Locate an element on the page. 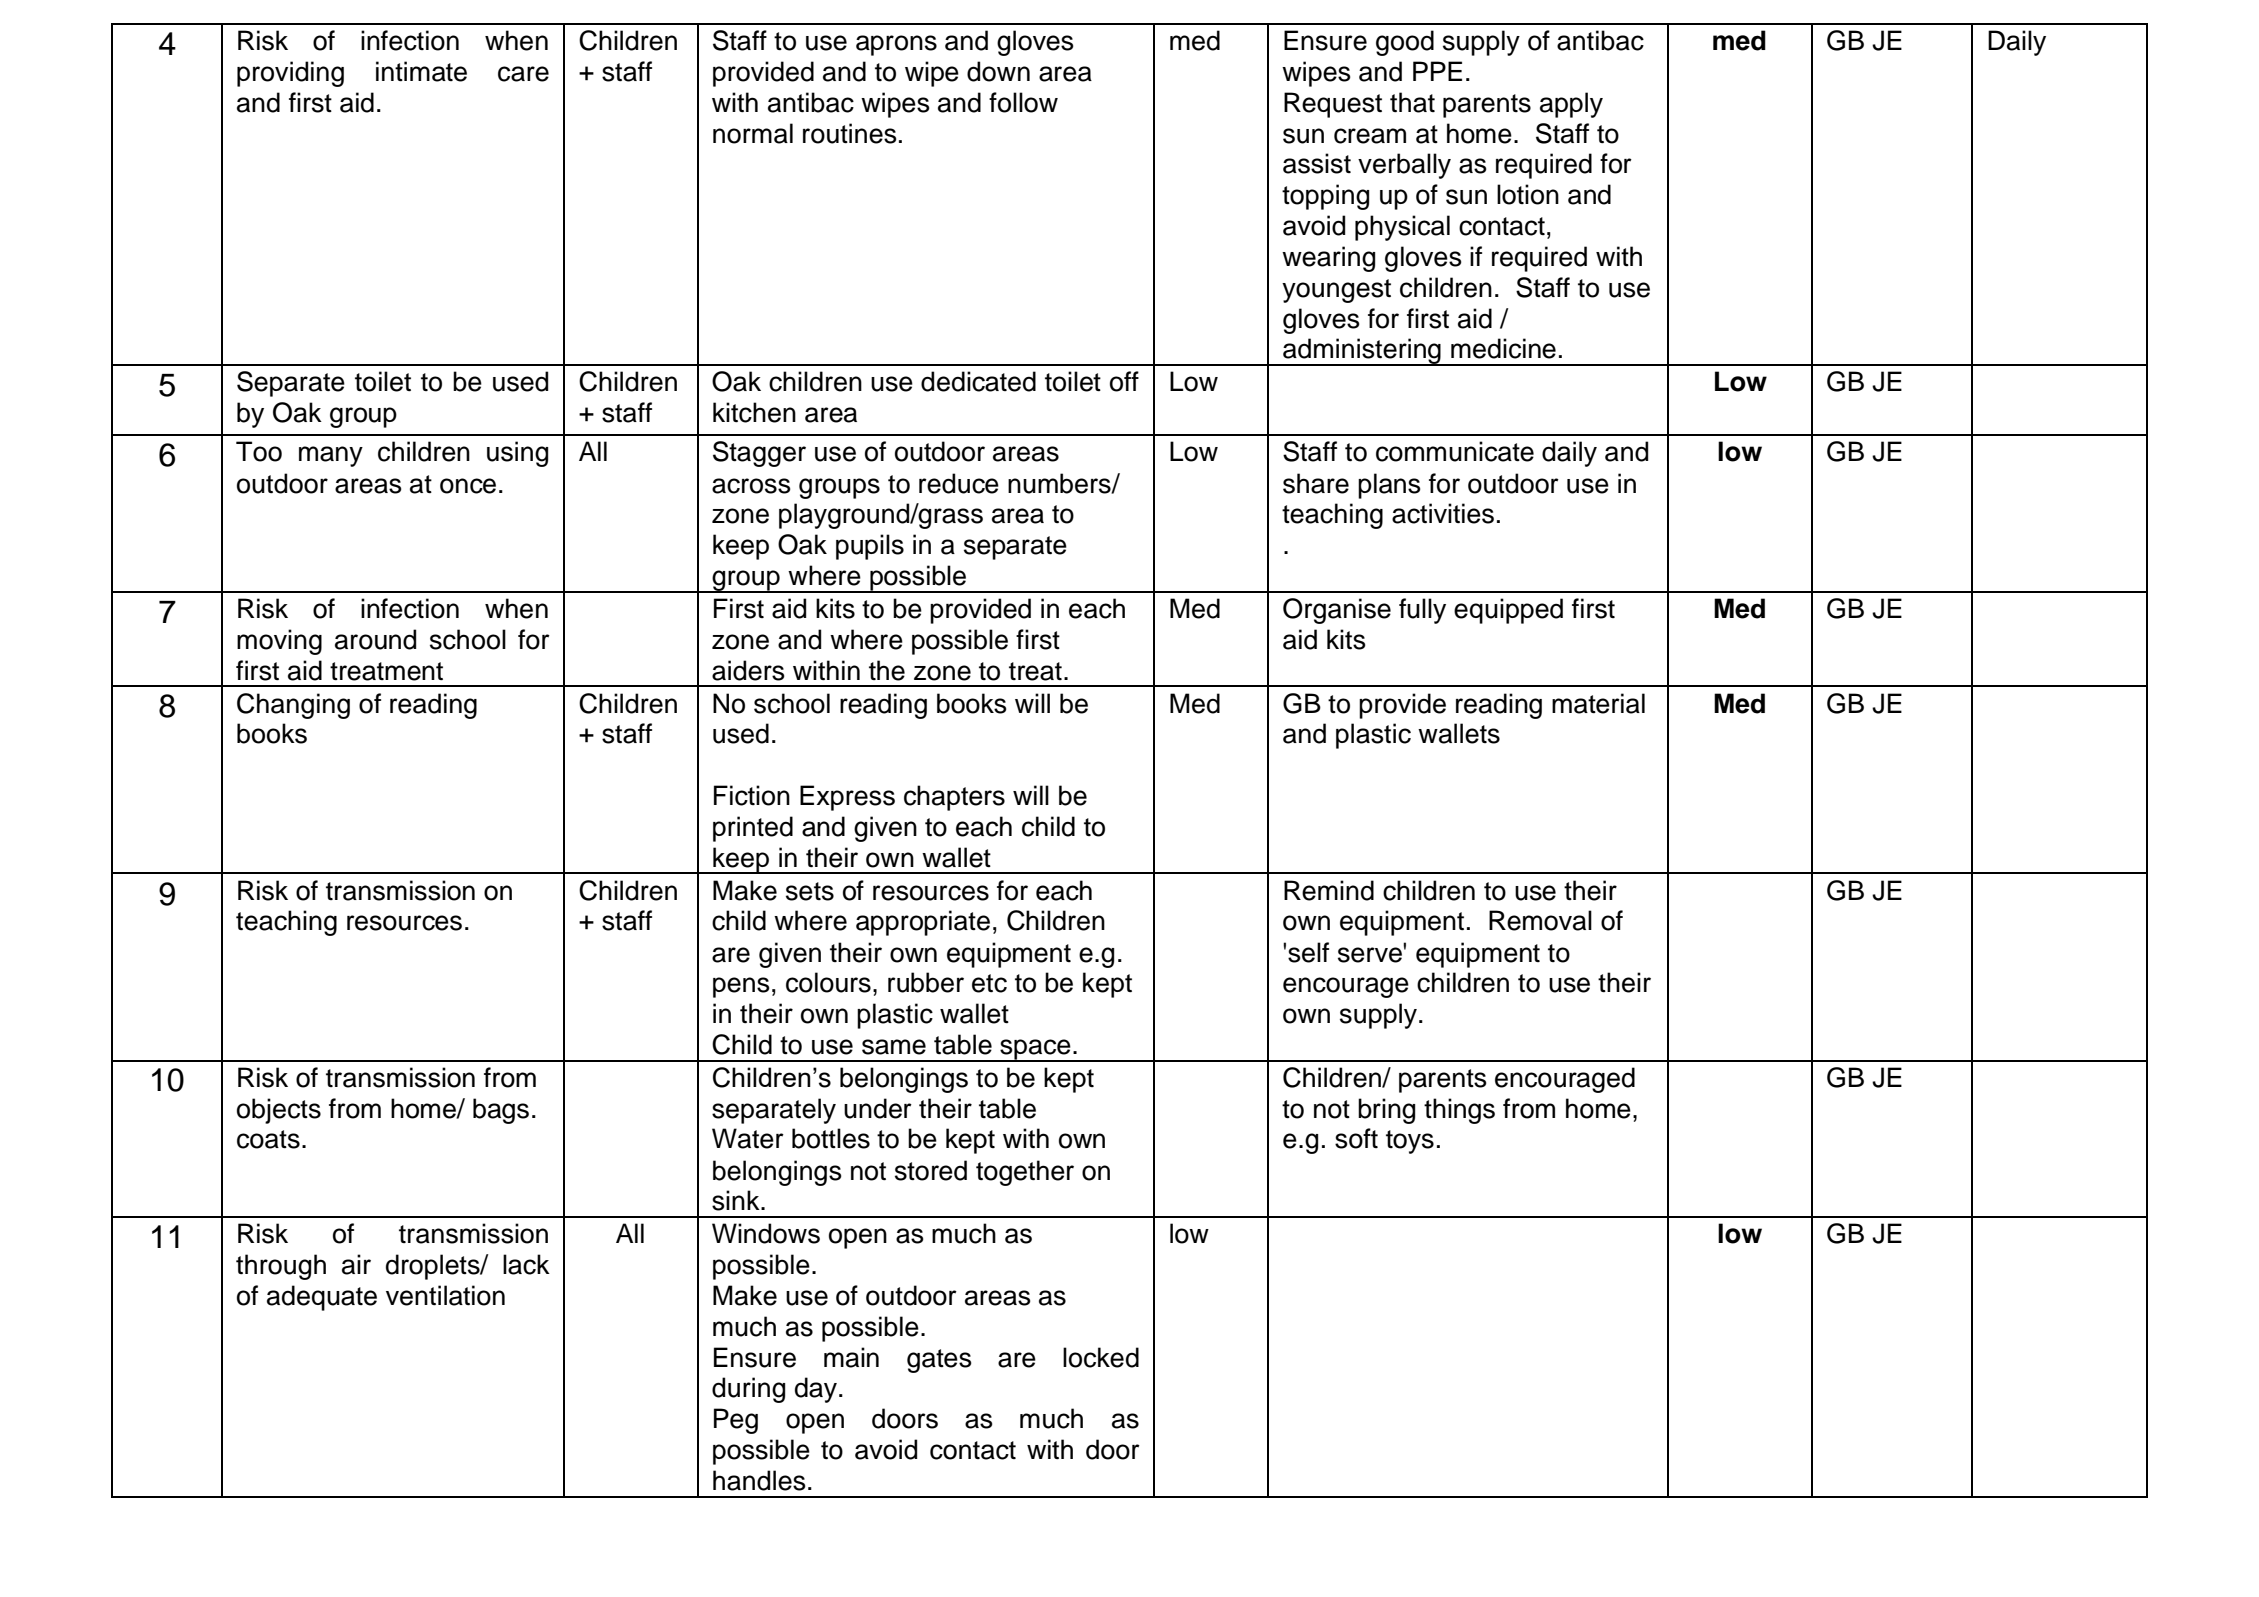 This document has height=1597, width=2259. down is located at coordinates (998, 71).
